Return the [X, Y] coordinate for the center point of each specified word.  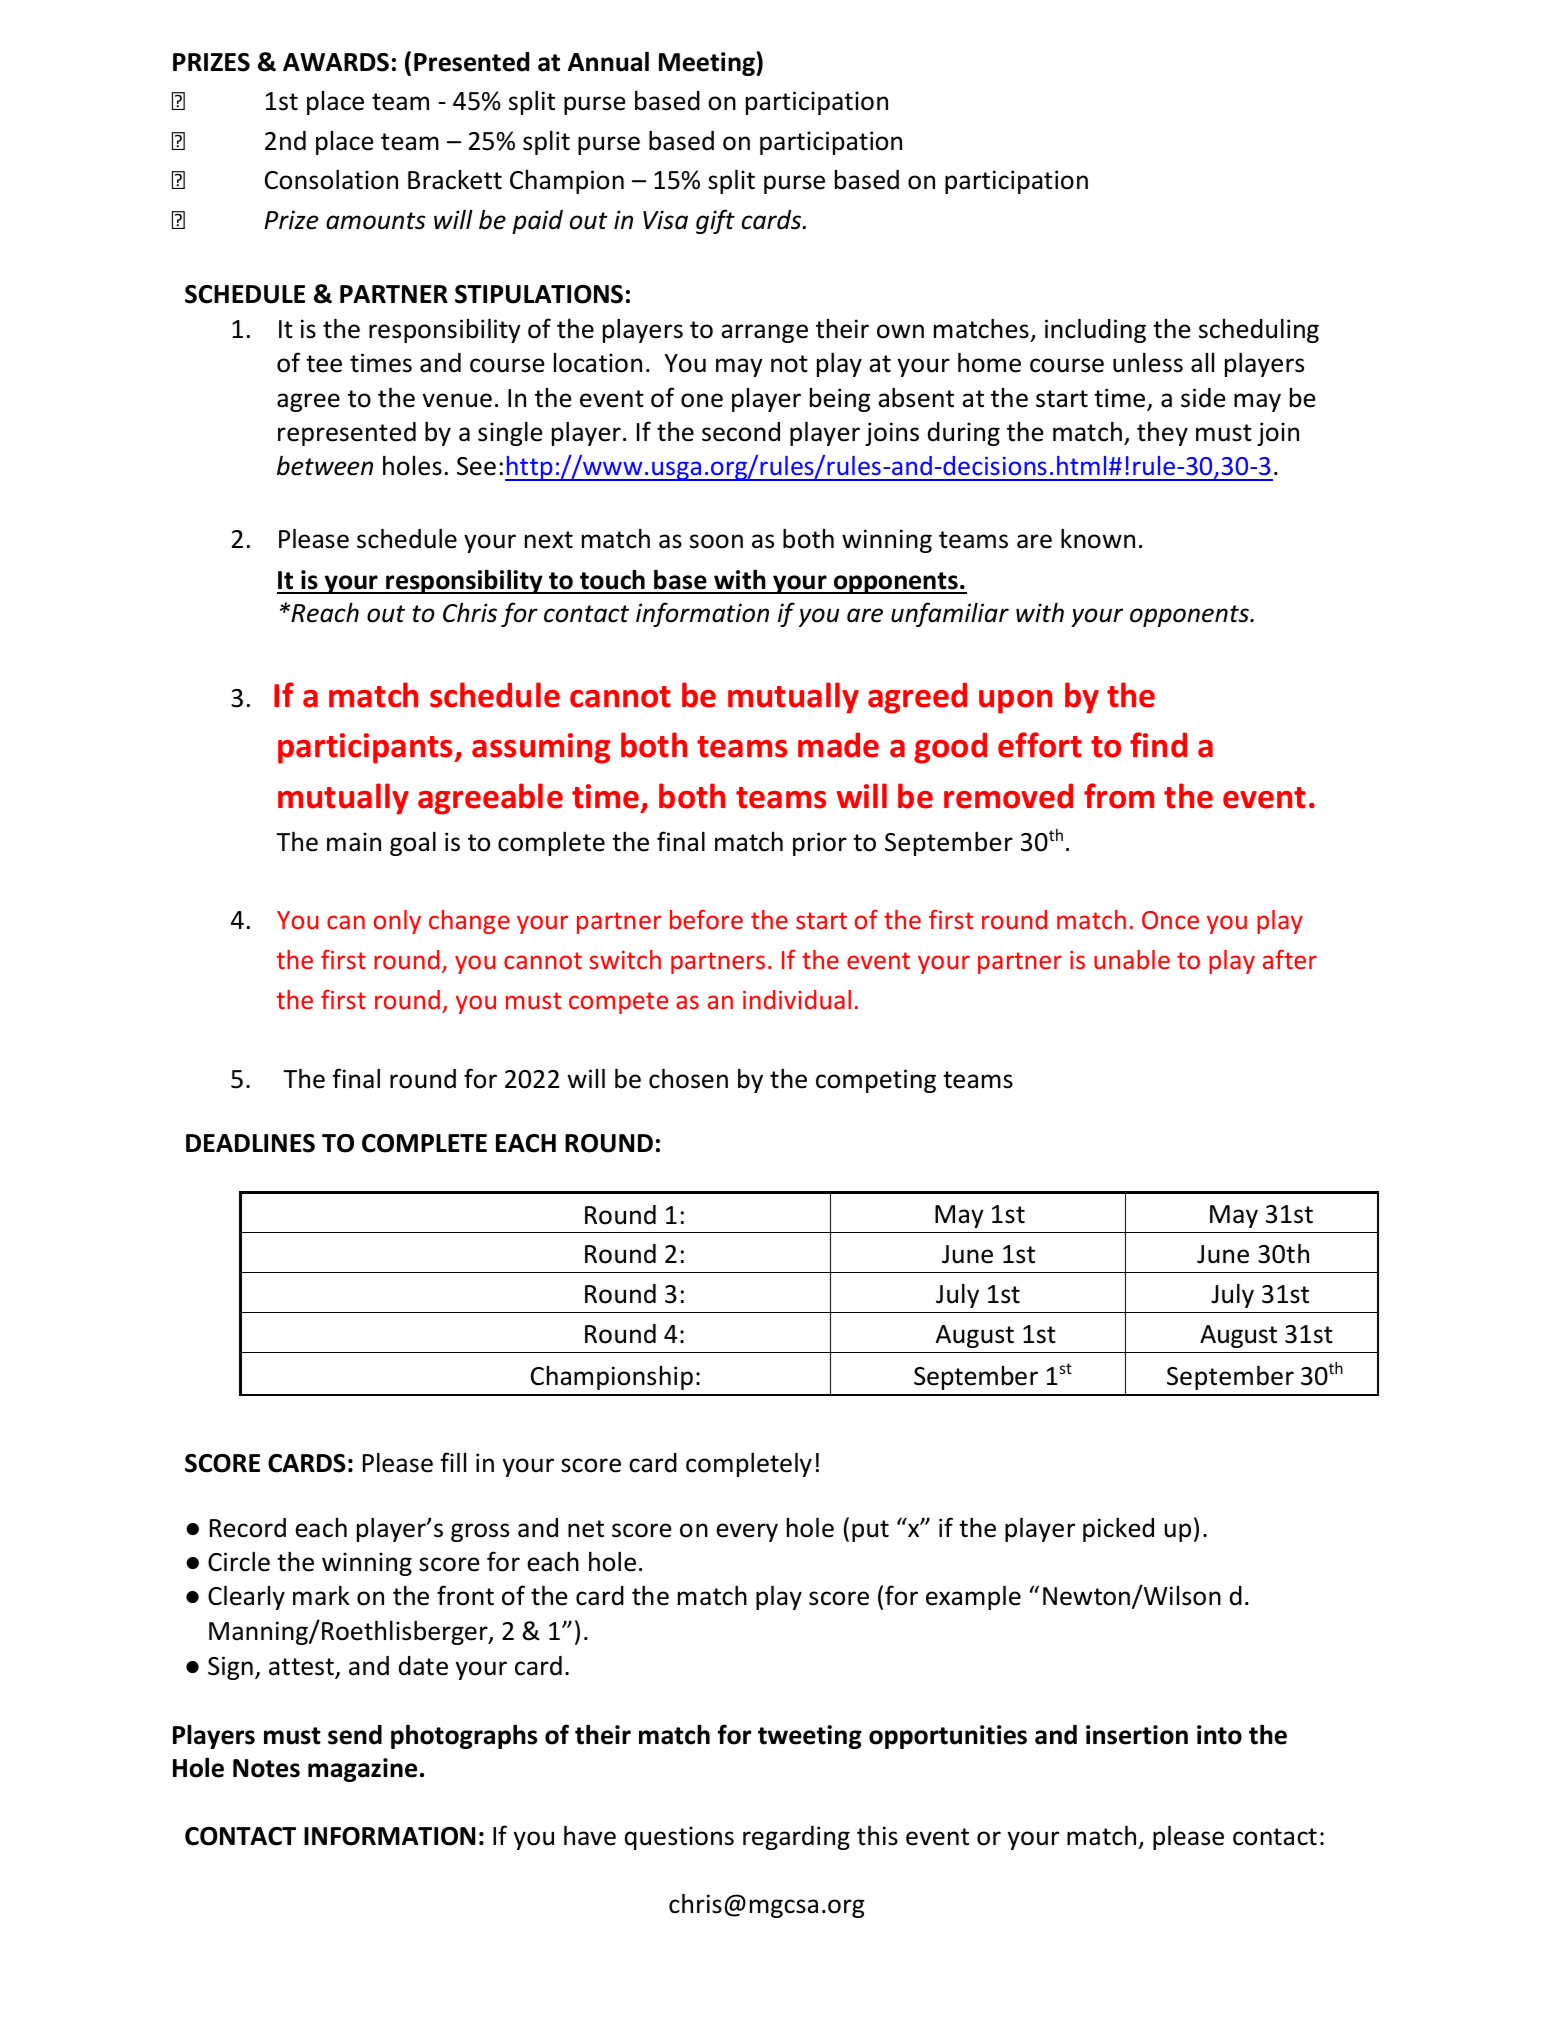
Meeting [708, 64]
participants [366, 748]
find [1158, 745]
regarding [796, 1838]
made [838, 745]
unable [1132, 959]
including [1095, 330]
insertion [1137, 1735]
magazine [362, 1770]
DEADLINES [250, 1143]
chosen [688, 1078]
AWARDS [336, 62]
